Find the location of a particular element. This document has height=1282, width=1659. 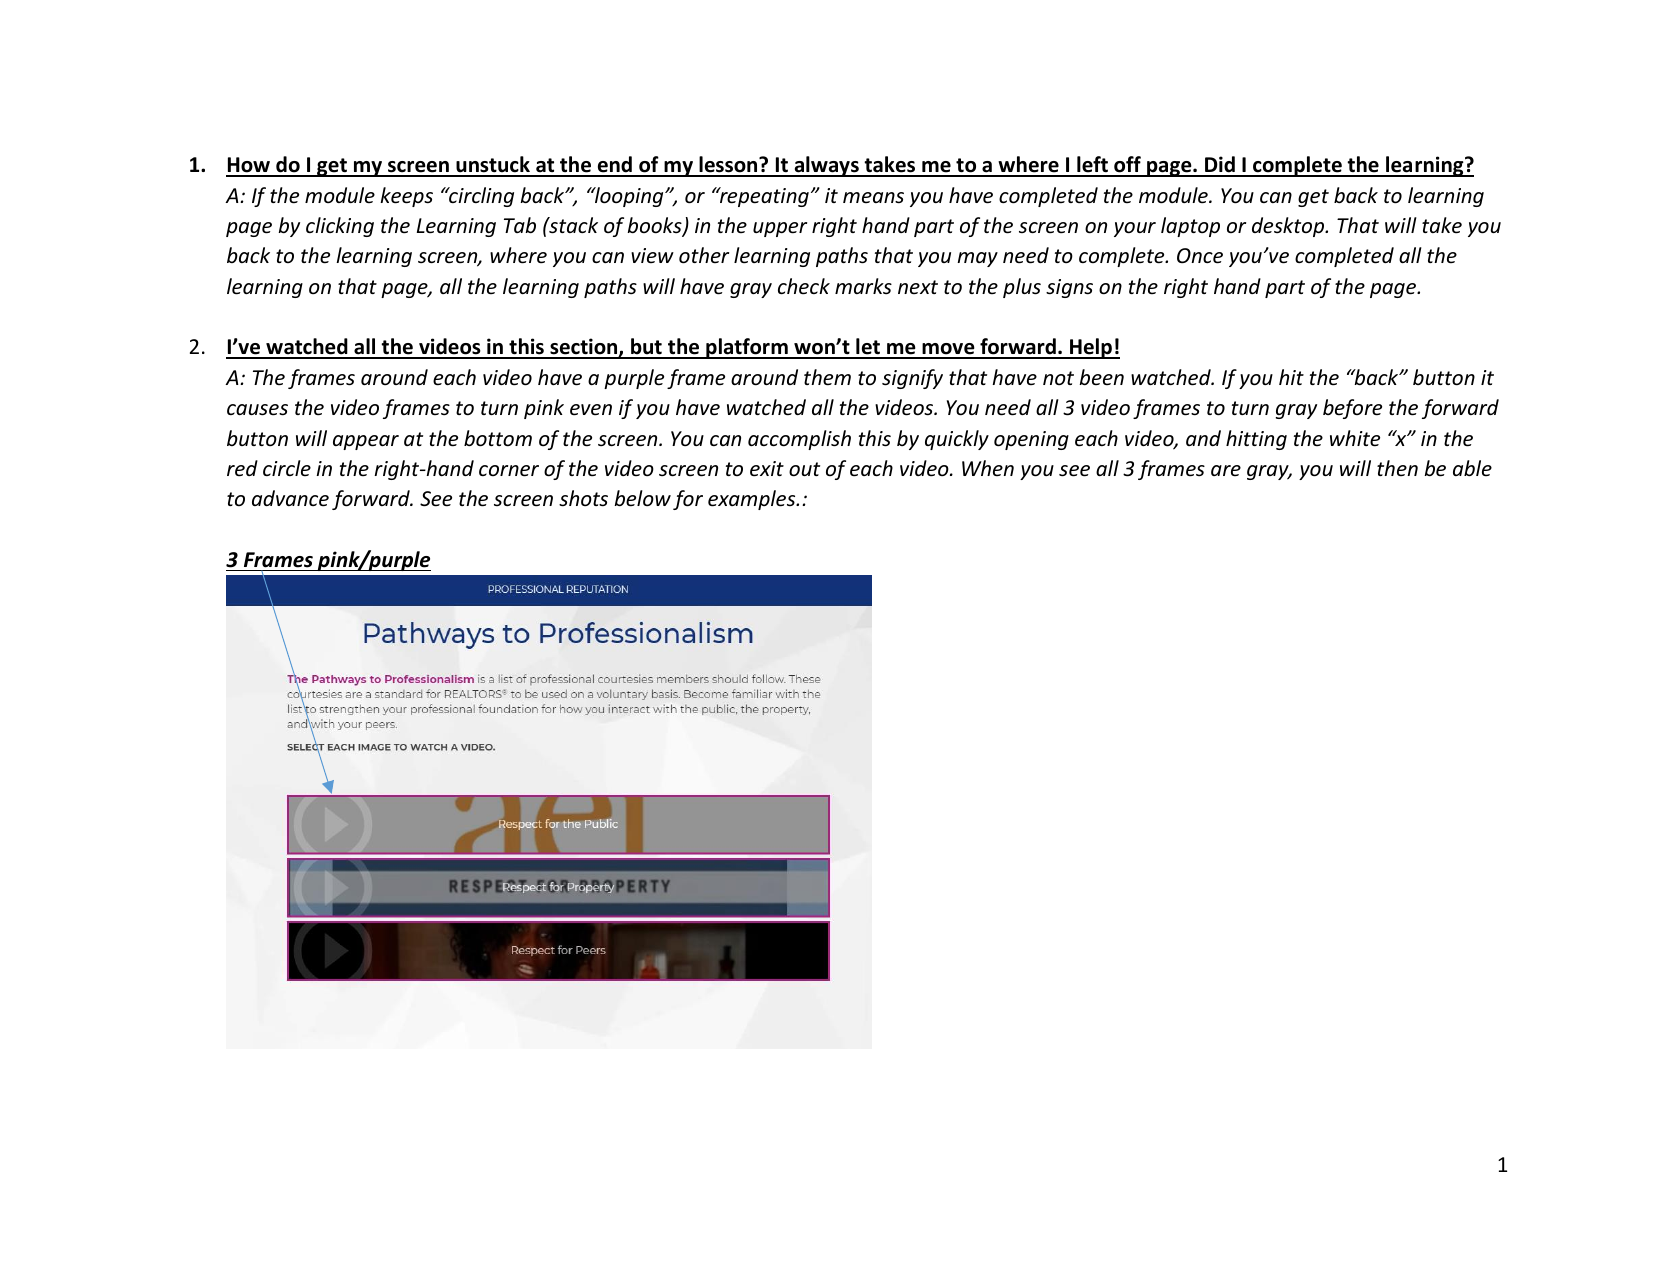

Help is located at coordinates (1091, 348).
